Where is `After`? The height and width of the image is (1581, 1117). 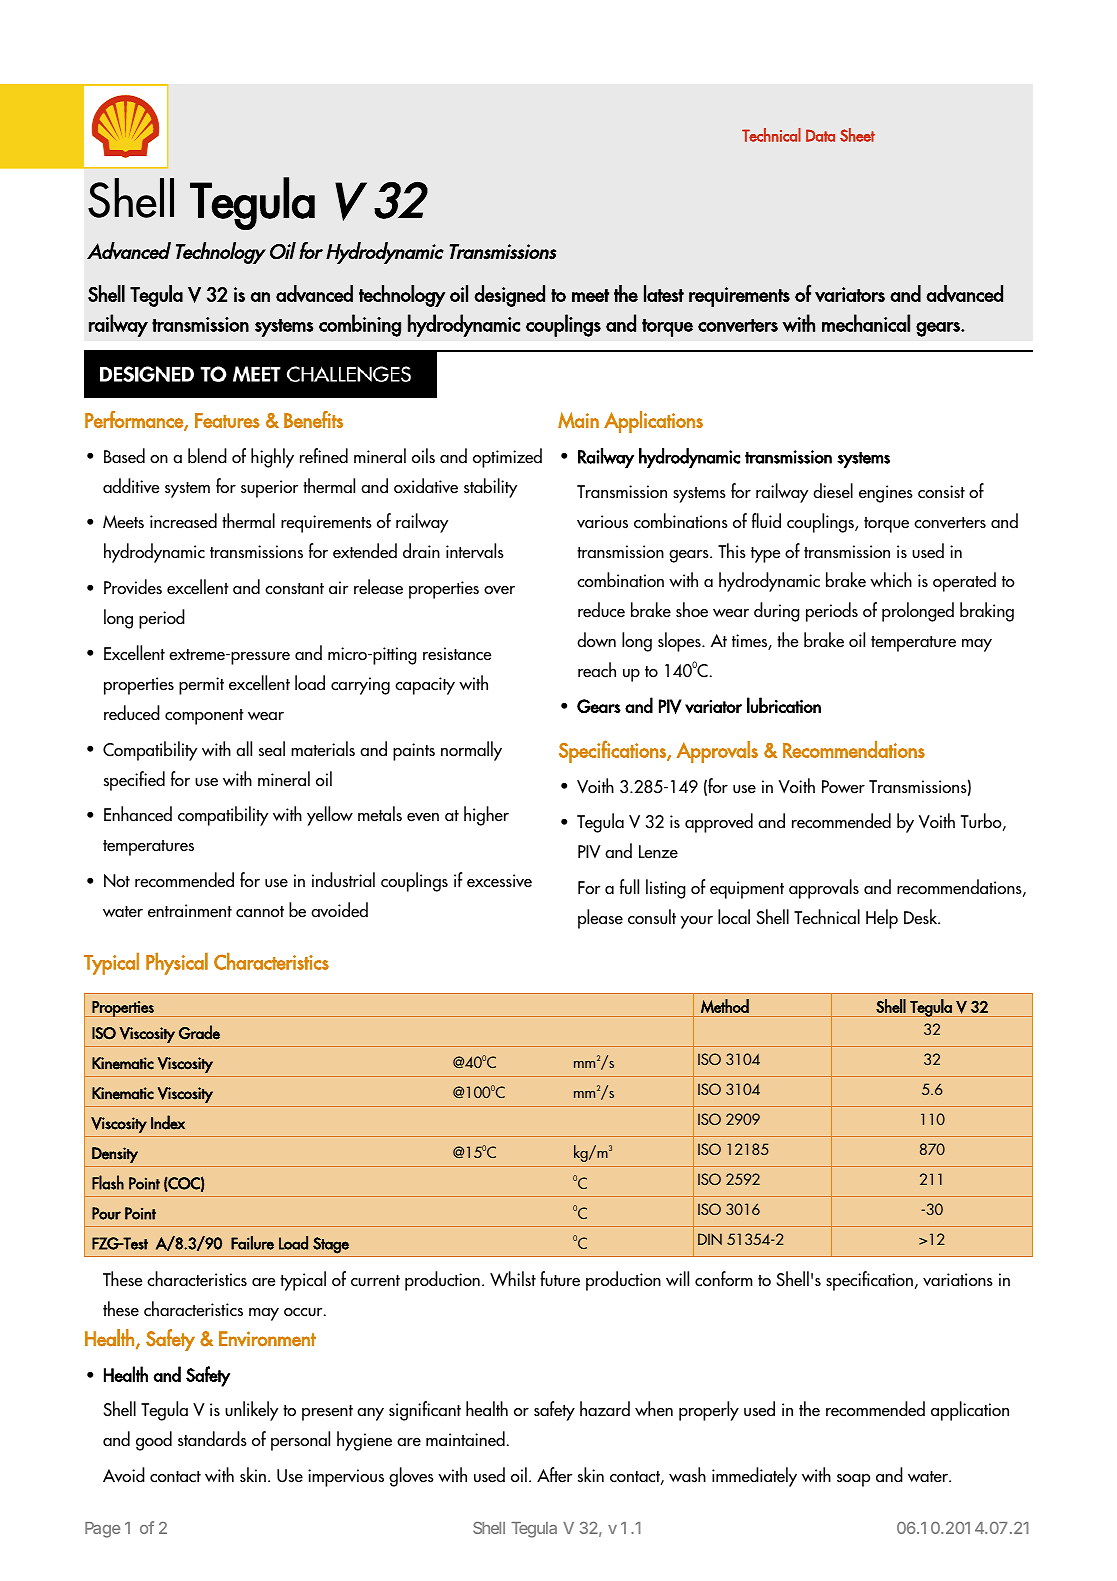 After is located at coordinates (554, 1475).
